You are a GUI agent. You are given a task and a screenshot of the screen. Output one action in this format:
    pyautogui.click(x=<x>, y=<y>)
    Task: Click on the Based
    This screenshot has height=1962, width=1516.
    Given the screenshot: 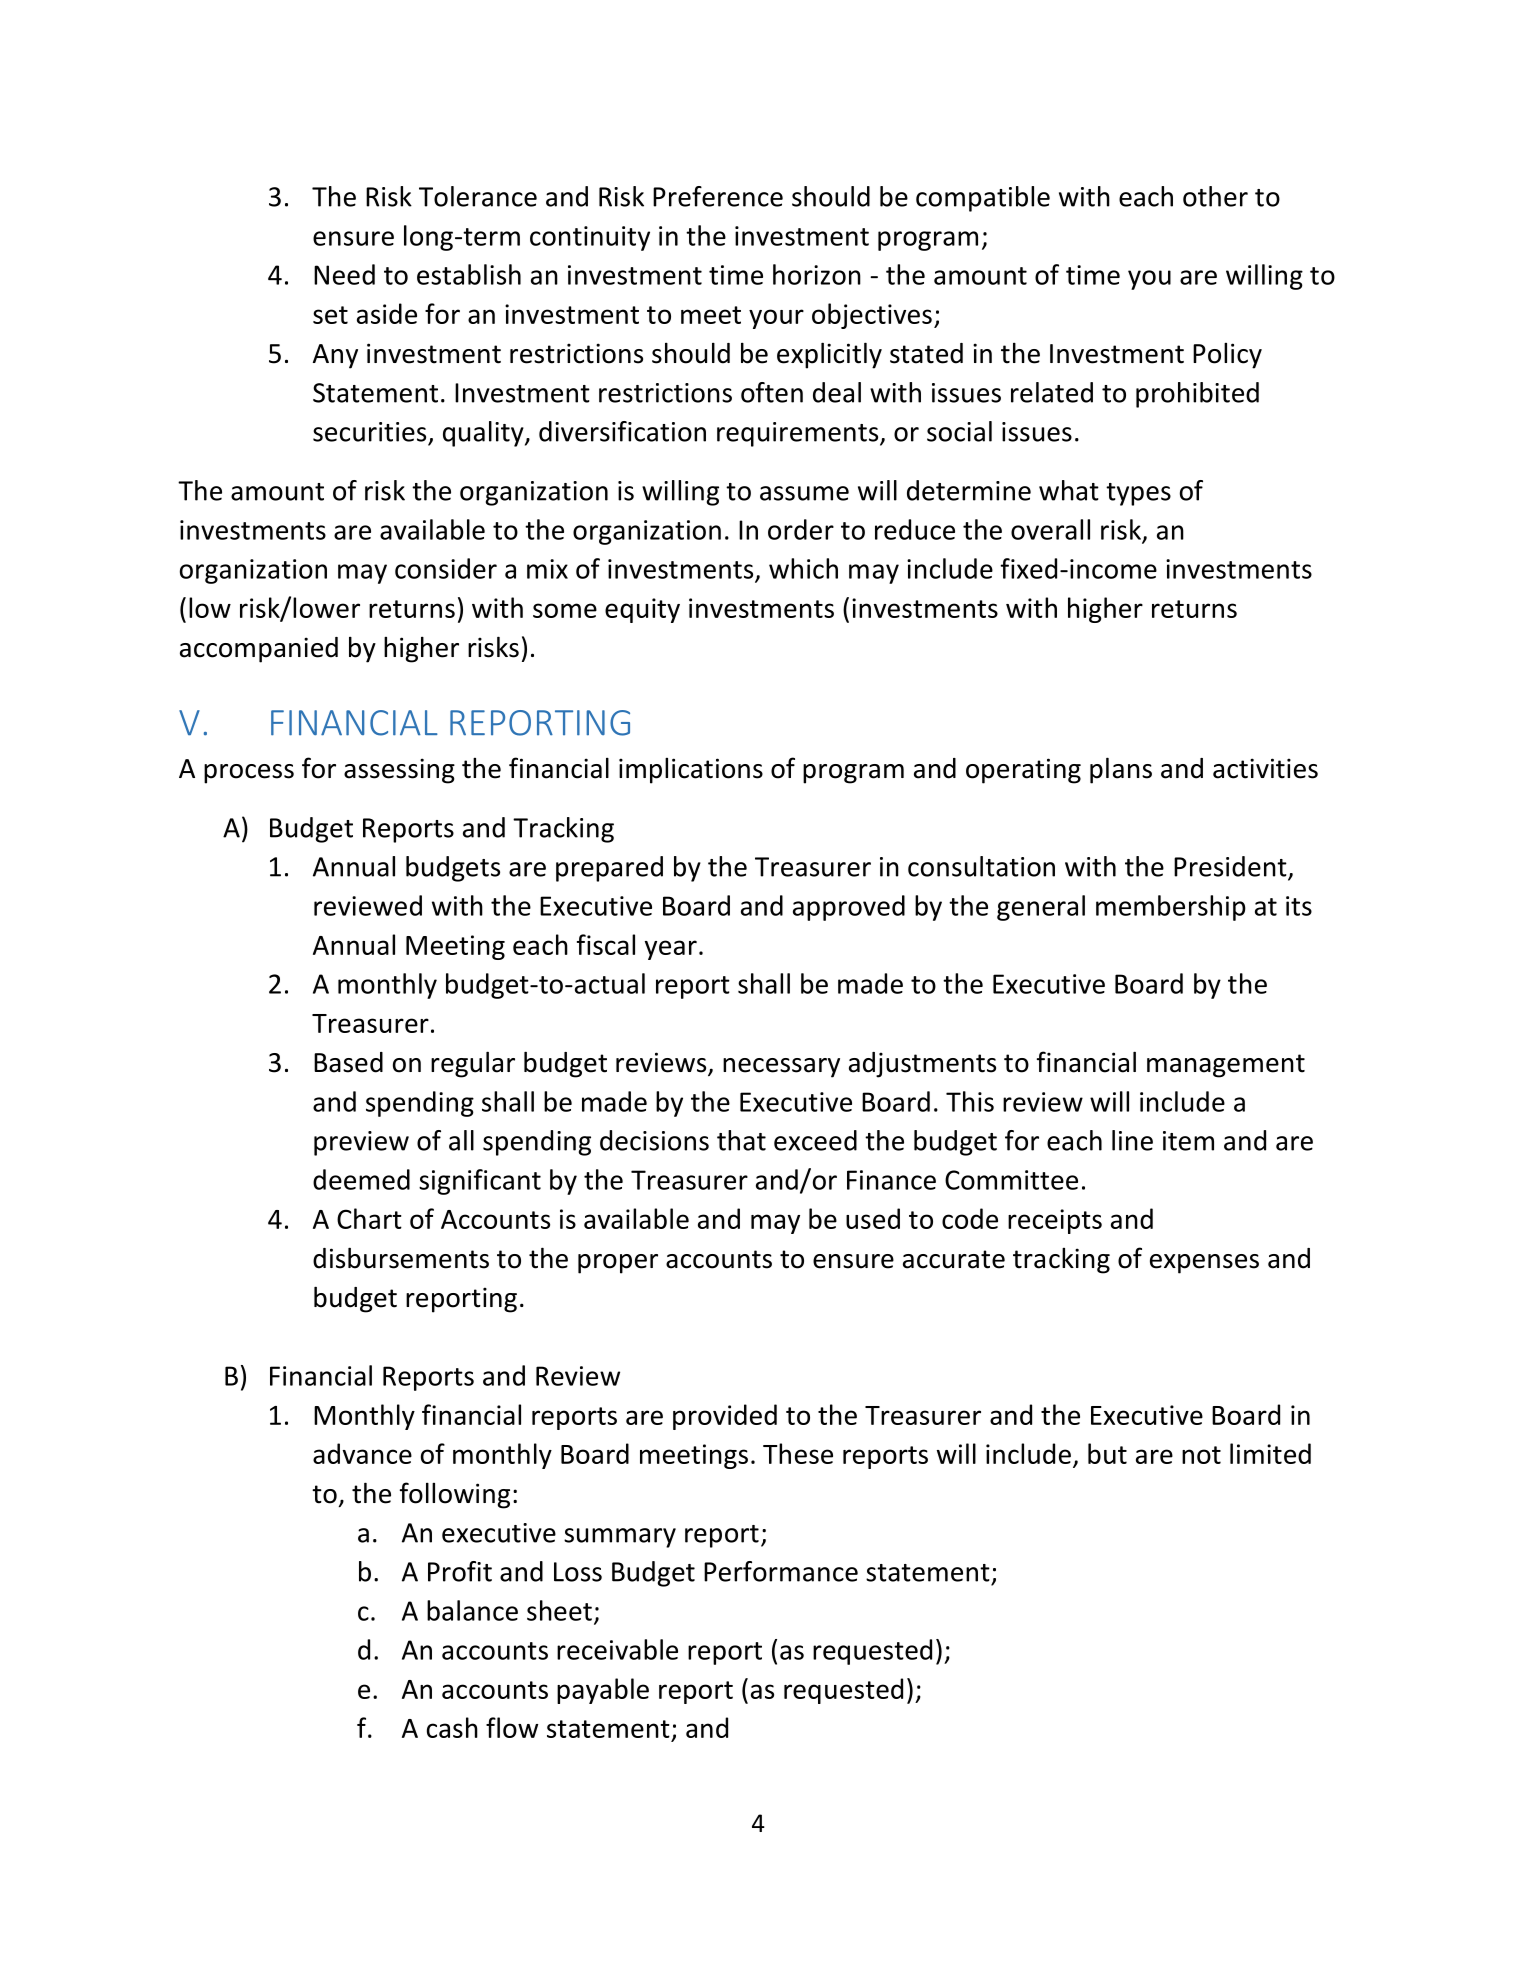 What is the action you would take?
    pyautogui.click(x=348, y=1062)
